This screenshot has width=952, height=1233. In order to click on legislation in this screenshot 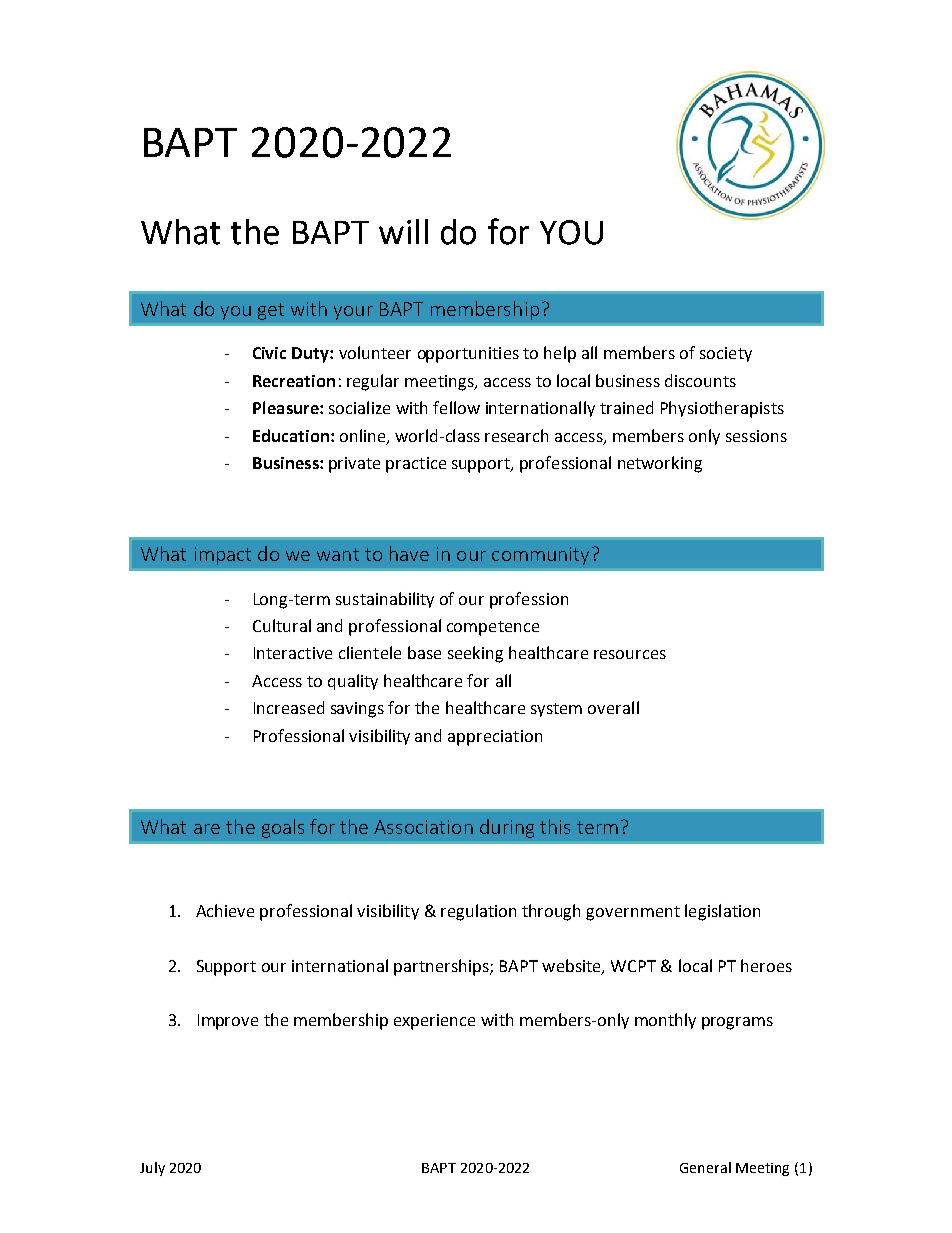, I will do `click(722, 912)`.
